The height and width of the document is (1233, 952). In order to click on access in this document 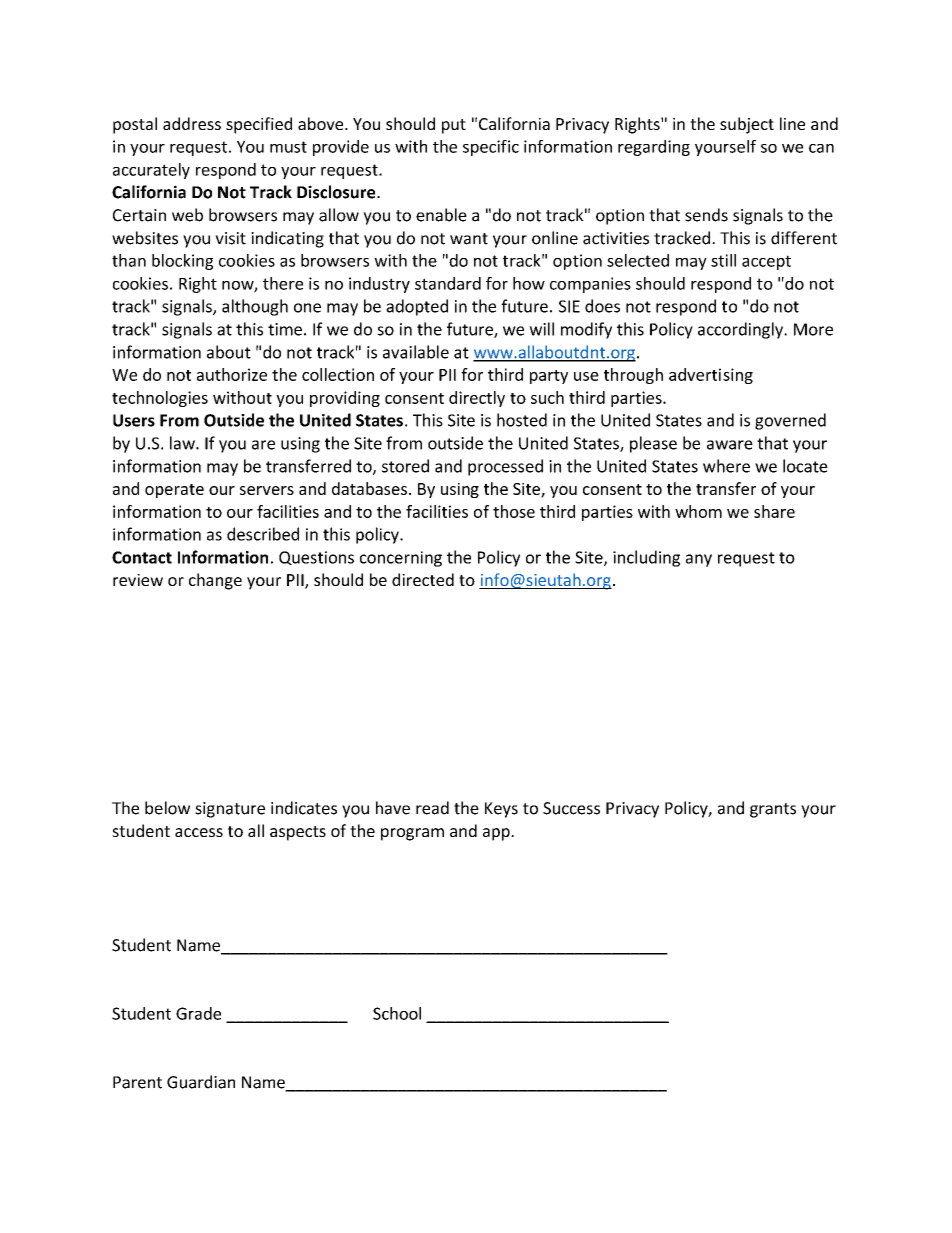, I will do `click(199, 832)`.
